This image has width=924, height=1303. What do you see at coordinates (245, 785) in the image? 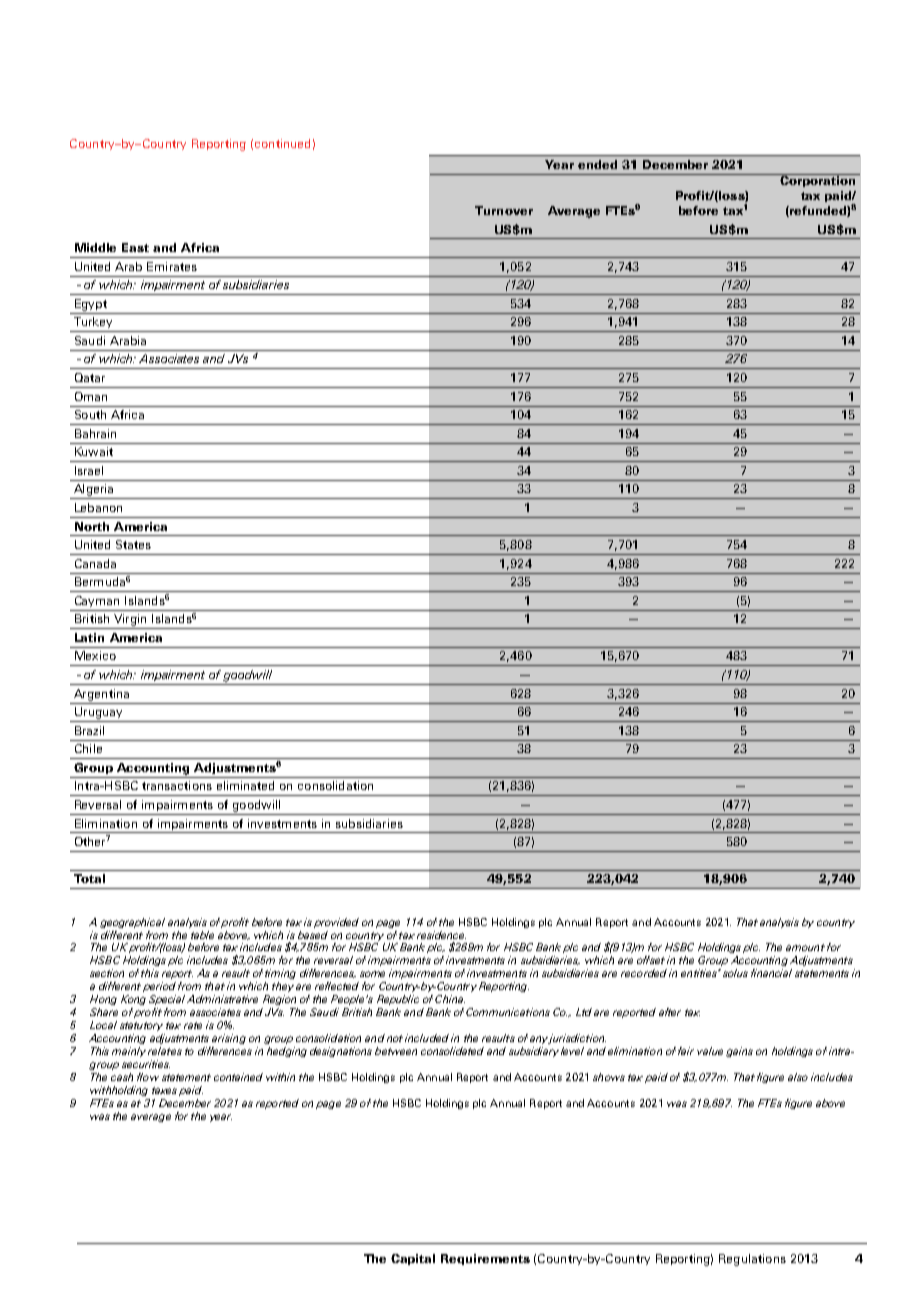
I see `eliminated` at bounding box center [245, 785].
